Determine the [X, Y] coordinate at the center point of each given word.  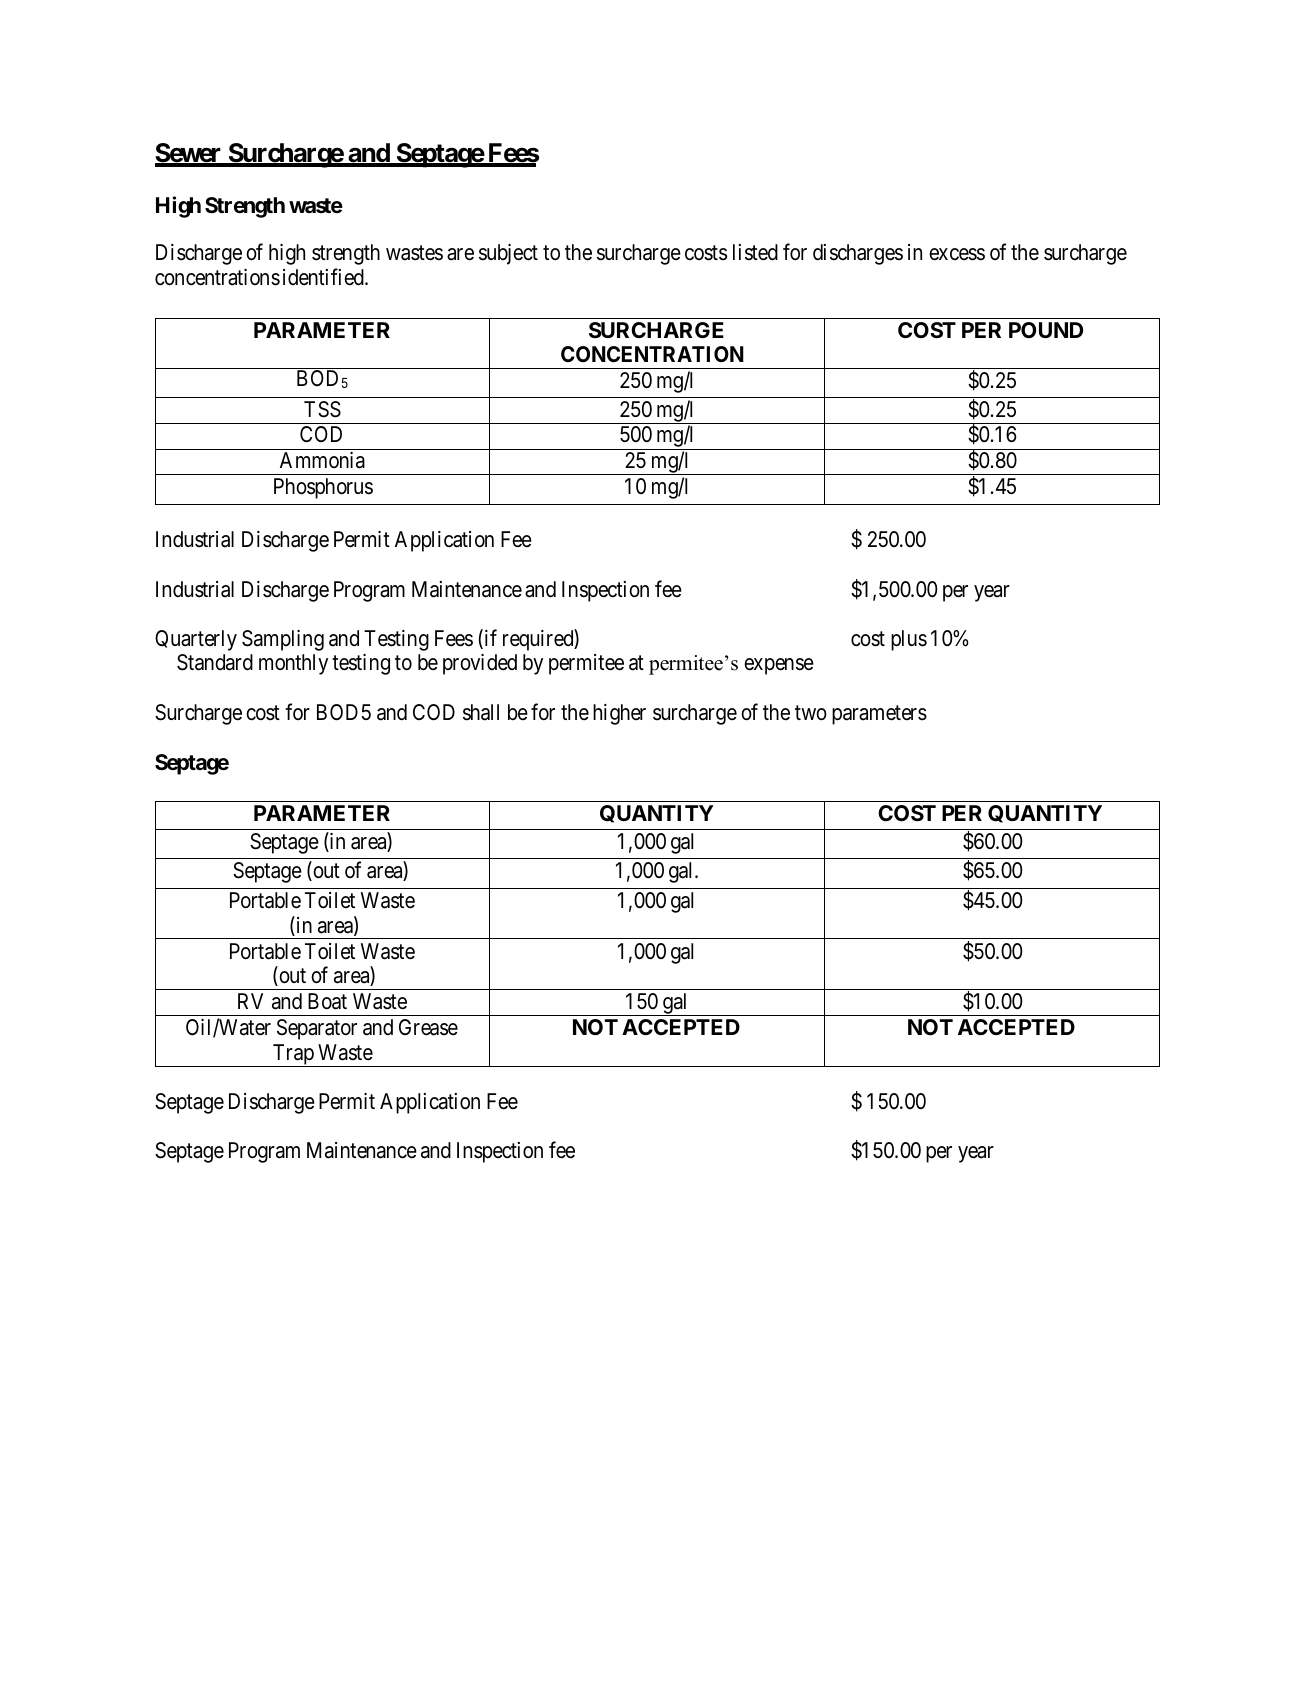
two [811, 713]
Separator [317, 1029]
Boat [327, 1001]
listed [755, 252]
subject [508, 254]
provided [480, 664]
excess [957, 255]
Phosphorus [323, 488]
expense [779, 666]
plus [909, 640]
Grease [428, 1027]
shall [481, 712]
